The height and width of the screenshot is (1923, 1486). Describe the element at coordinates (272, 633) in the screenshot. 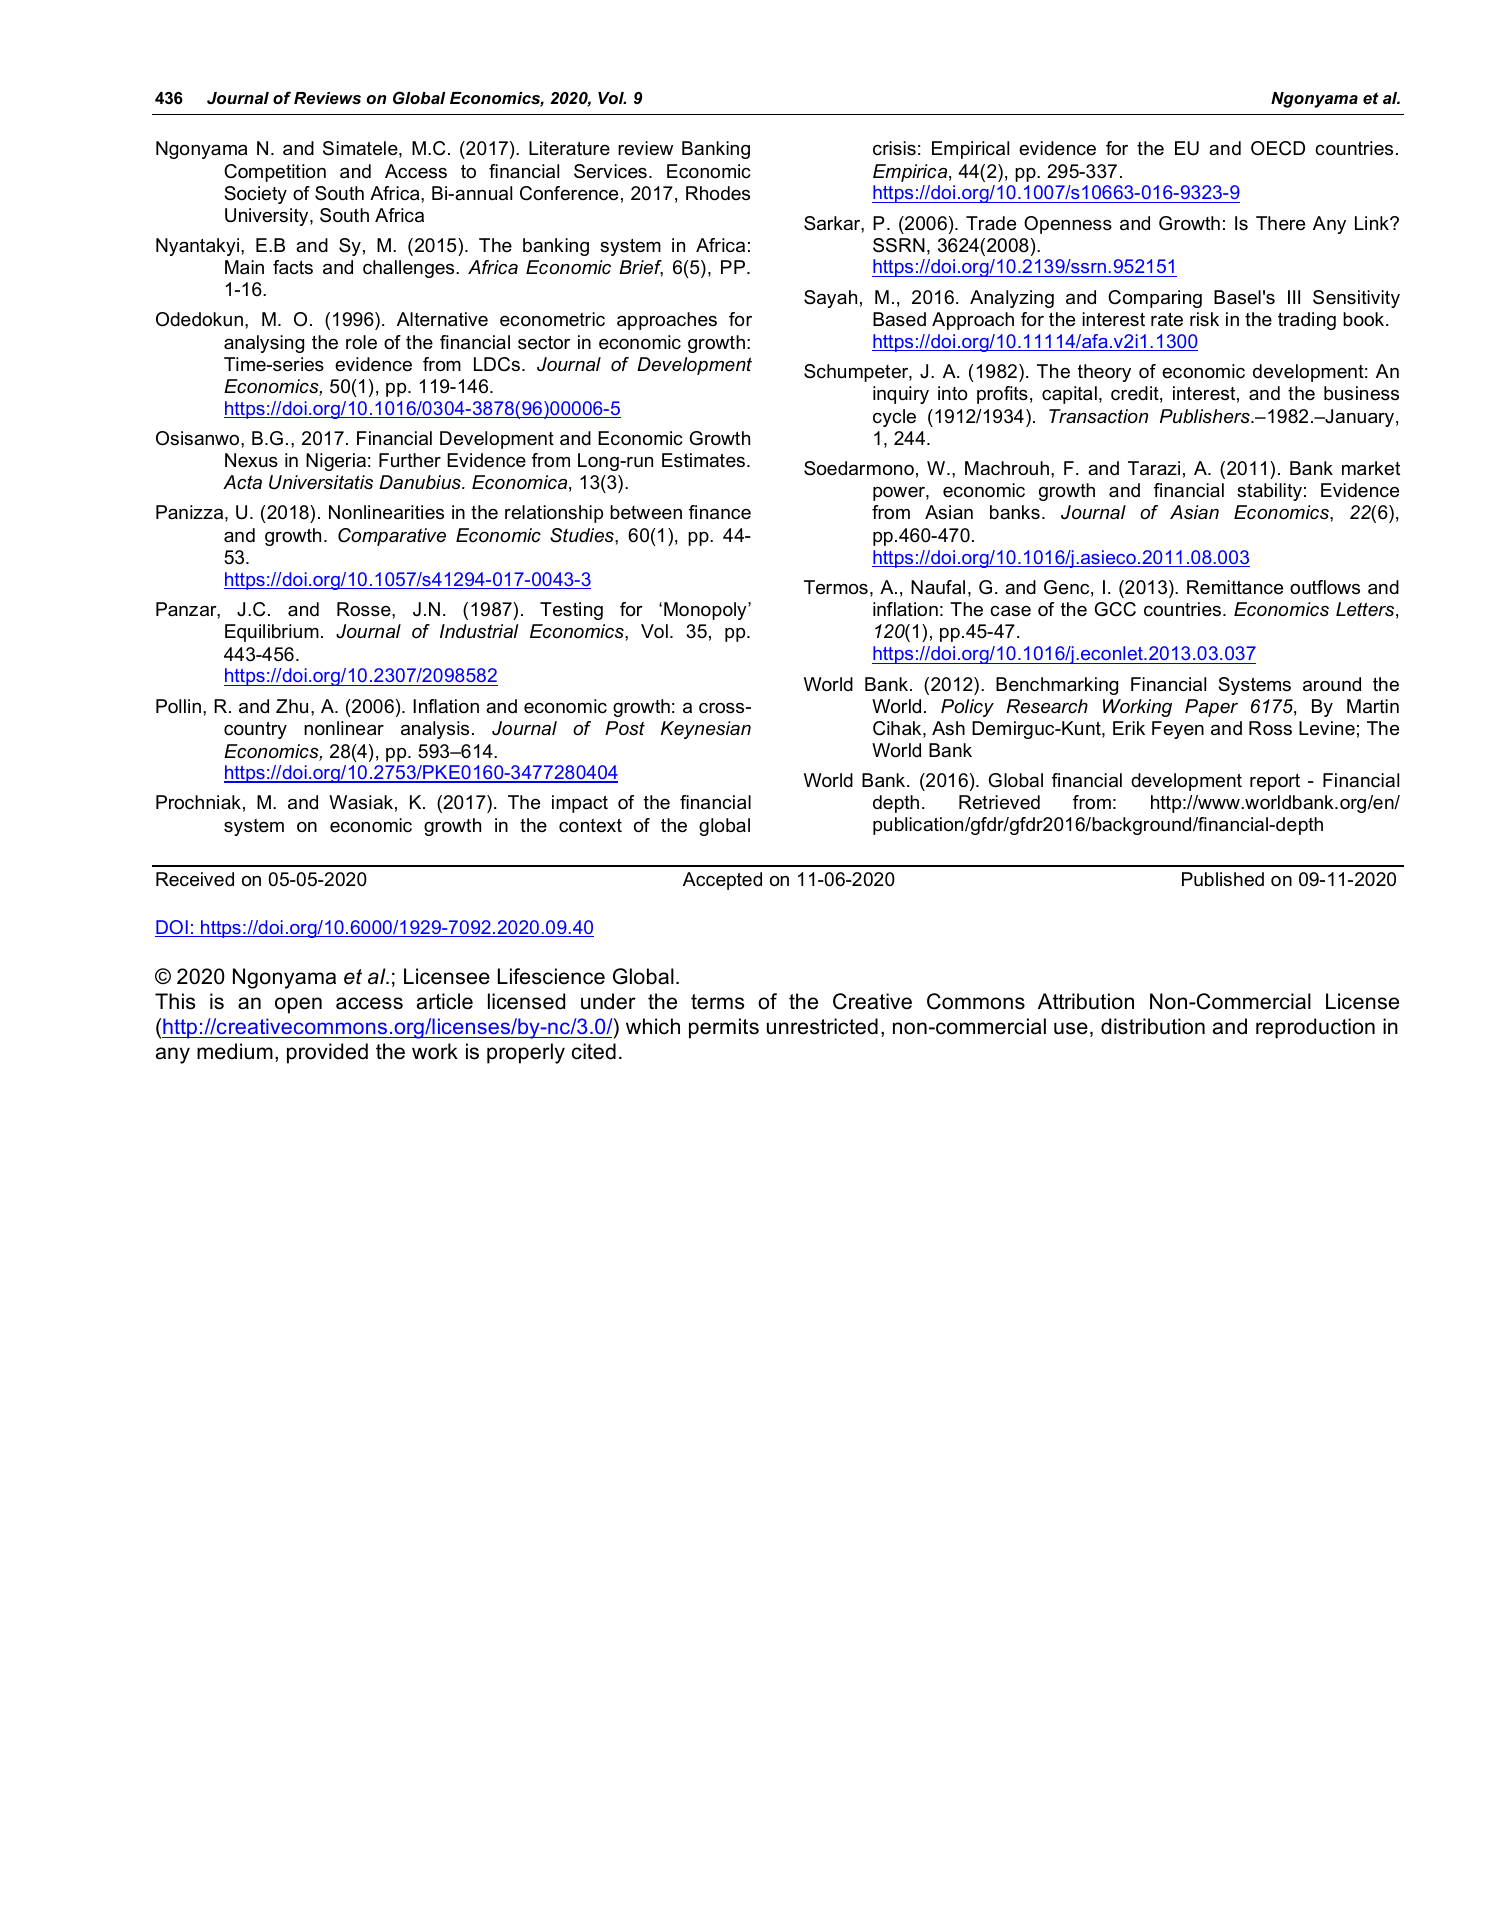

I see `Equilibrium` at that location.
